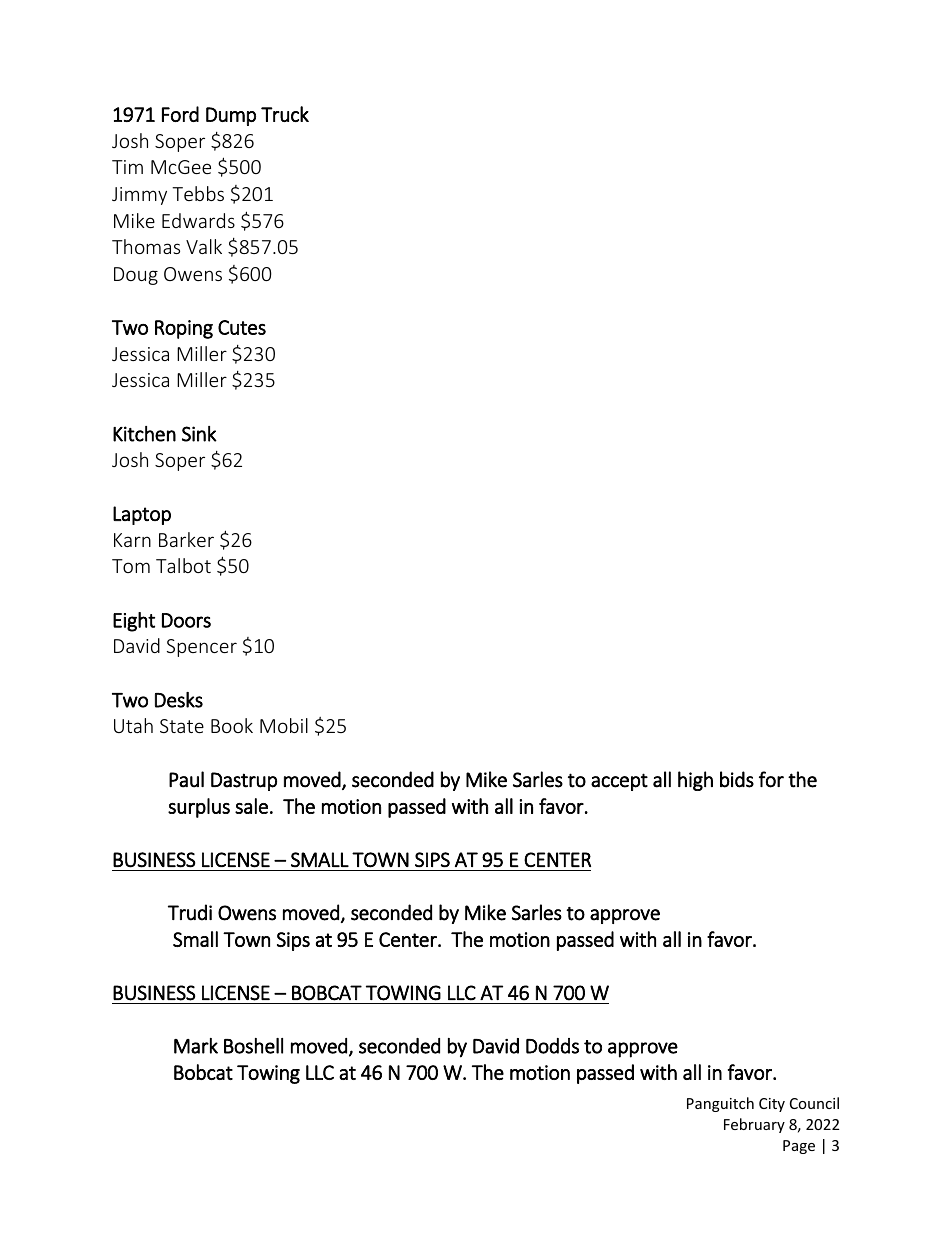  What do you see at coordinates (285, 114) in the page?
I see `Truck` at bounding box center [285, 114].
